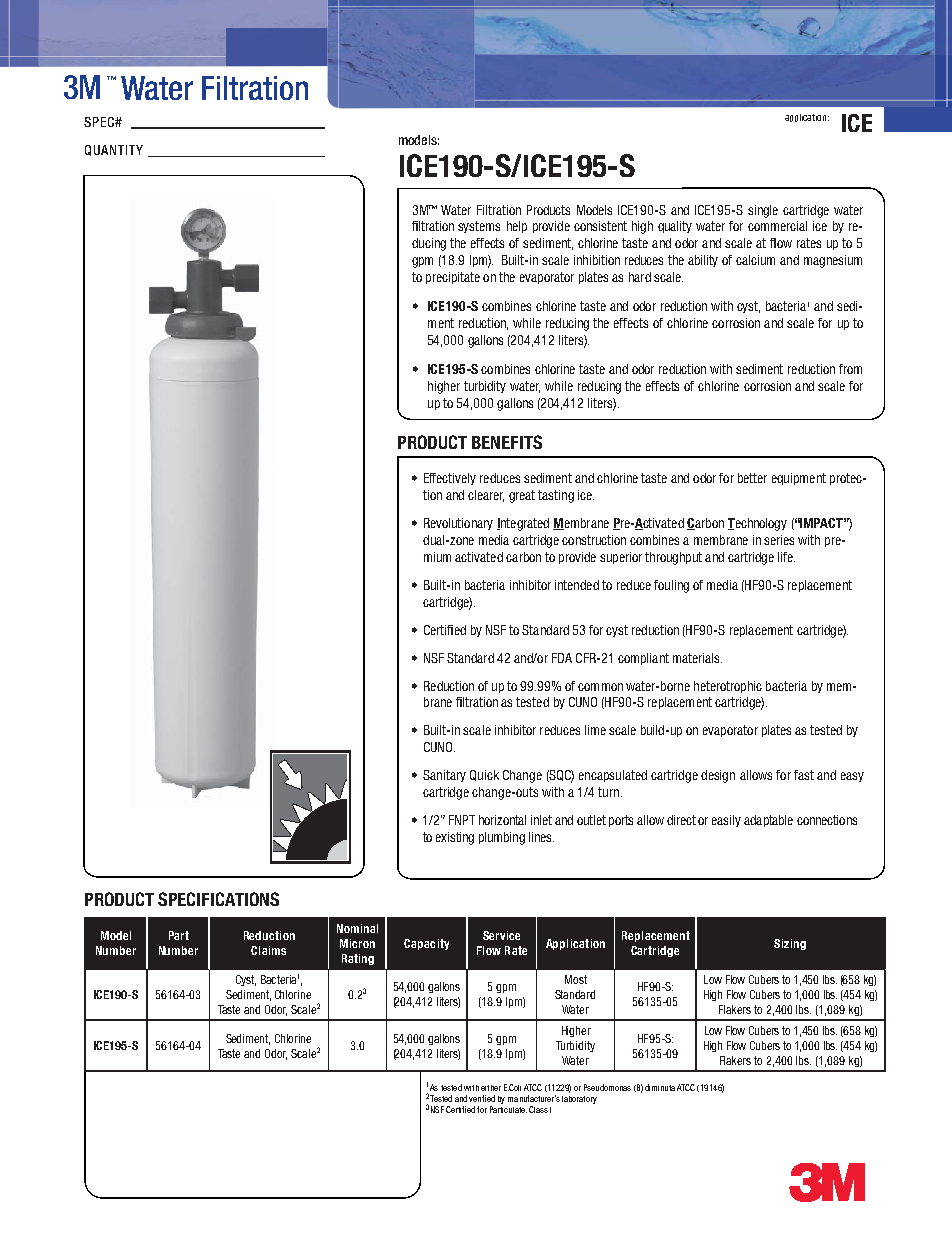 This screenshot has height=1233, width=952. Describe the element at coordinates (507, 442) in the screenshot. I see `BENEFITS` at that location.
